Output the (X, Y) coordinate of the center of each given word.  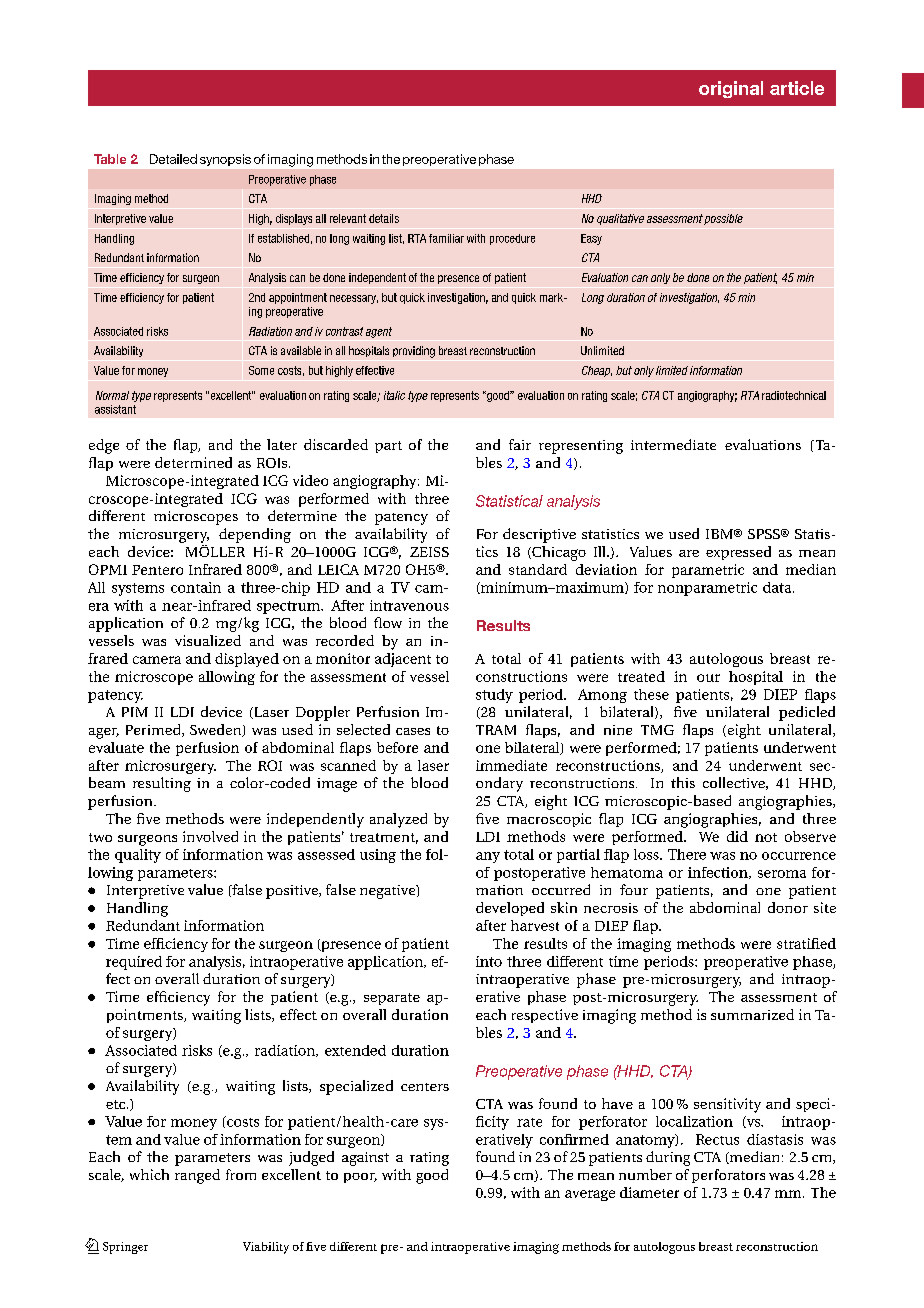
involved (210, 836)
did (737, 836)
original (731, 89)
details (384, 218)
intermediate (673, 444)
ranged (197, 1176)
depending (255, 535)
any (488, 857)
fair (520, 444)
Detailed (173, 159)
